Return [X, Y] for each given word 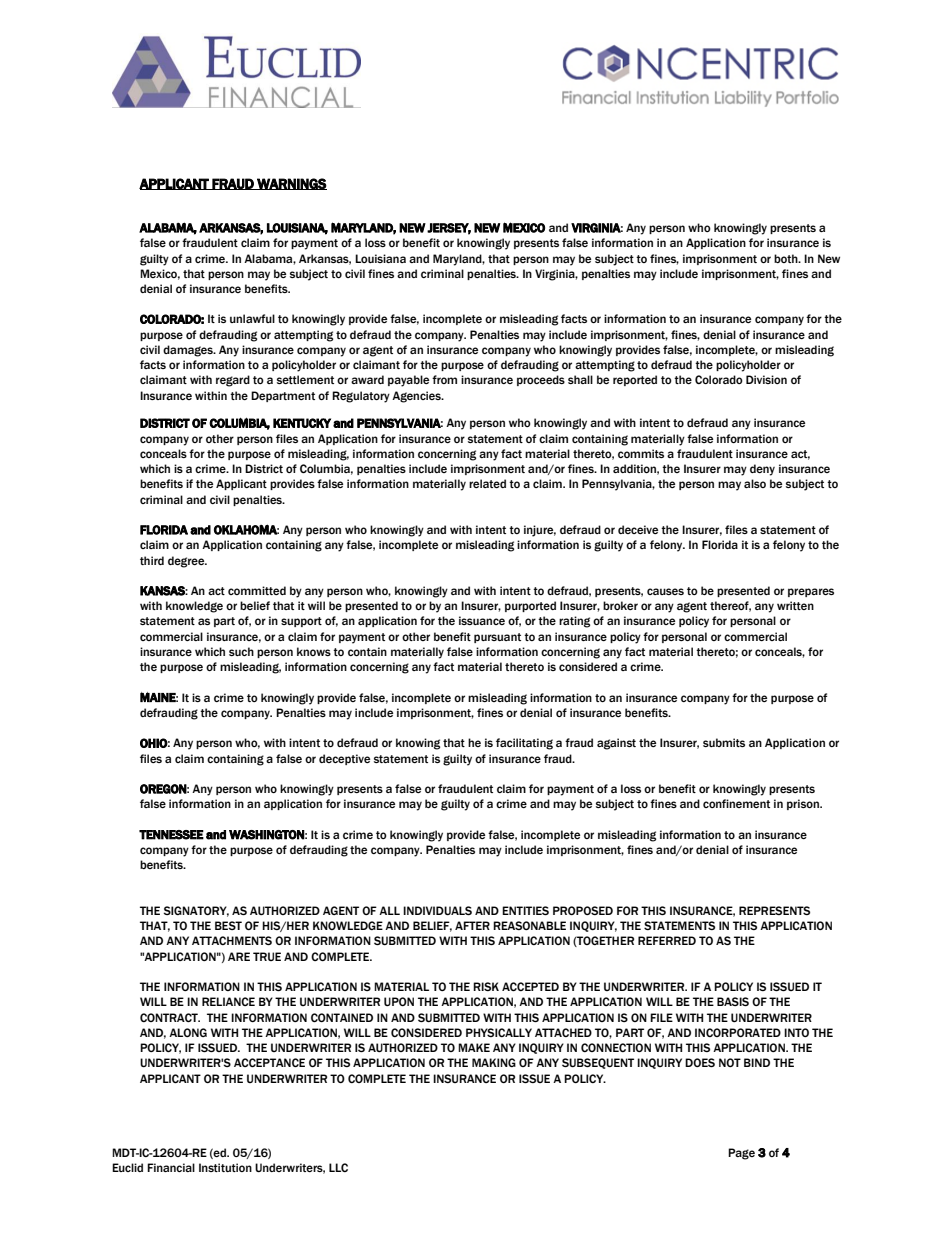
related [487, 483]
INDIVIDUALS [437, 910]
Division [766, 379]
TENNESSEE [171, 835]
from [444, 379]
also [755, 483]
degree [187, 562]
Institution [225, 1167]
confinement [736, 803]
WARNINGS [291, 184]
